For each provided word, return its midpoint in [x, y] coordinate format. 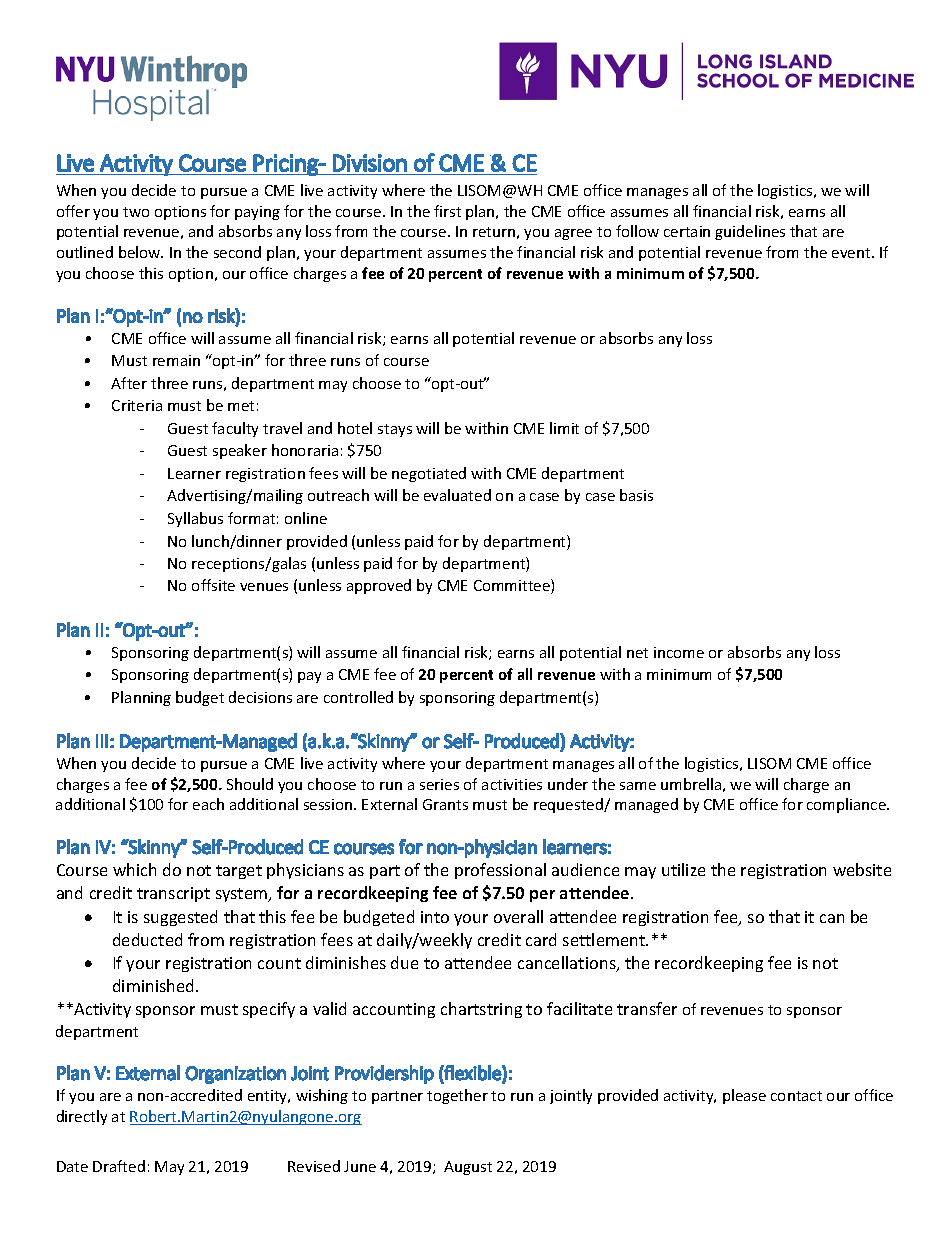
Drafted [119, 1166]
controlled [358, 697]
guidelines [750, 232]
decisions [260, 697]
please [744, 1096]
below [141, 252]
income [679, 652]
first [447, 211]
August [468, 1168]
